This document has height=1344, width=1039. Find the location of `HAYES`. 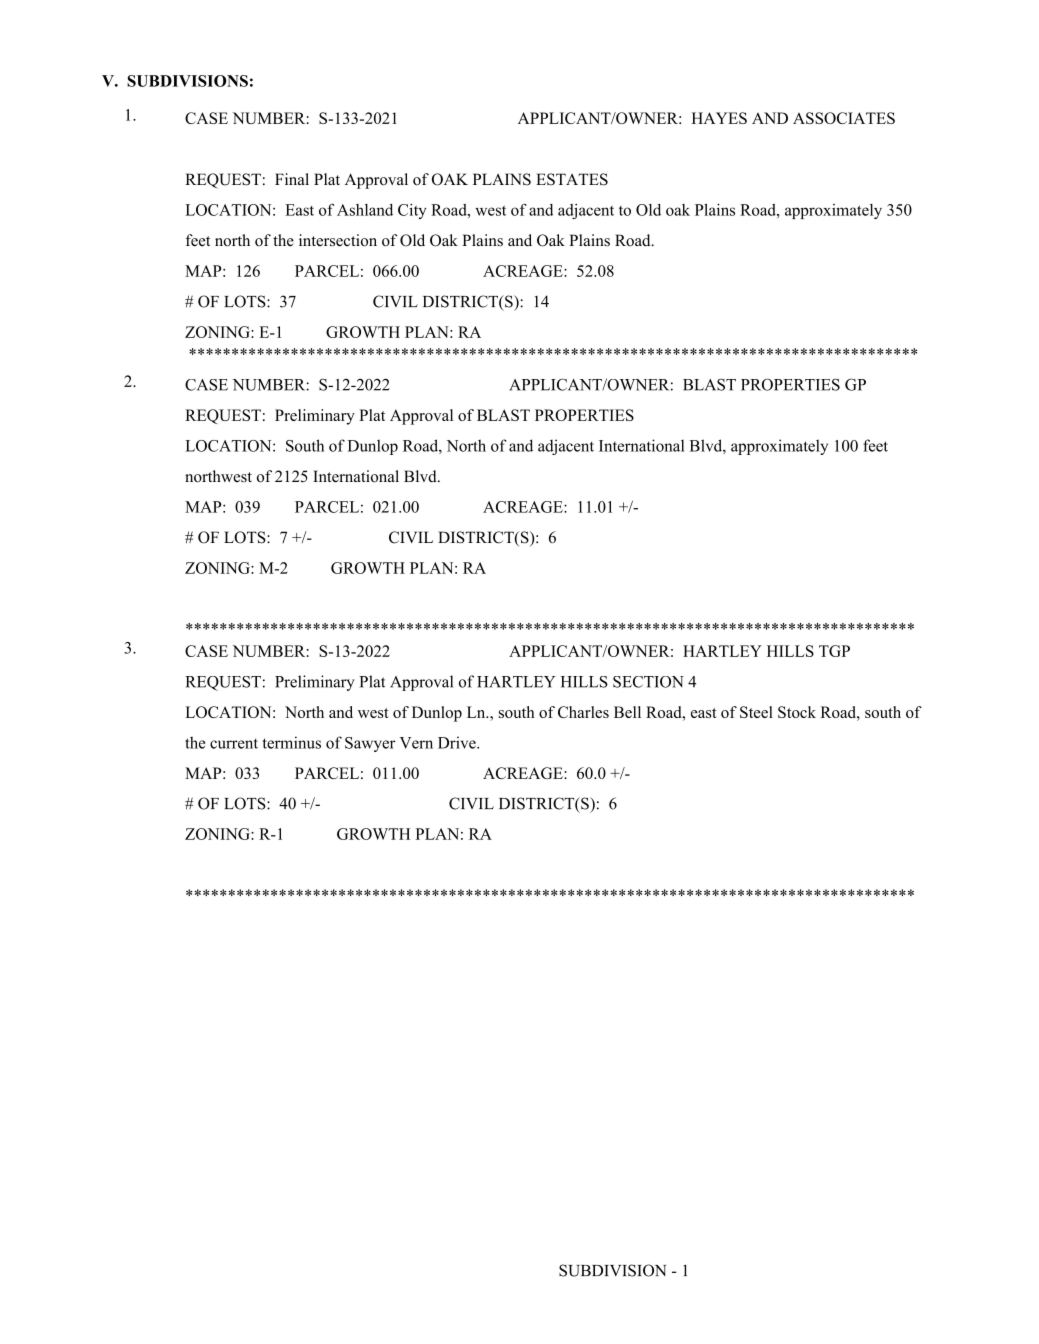

HAYES is located at coordinates (719, 118).
